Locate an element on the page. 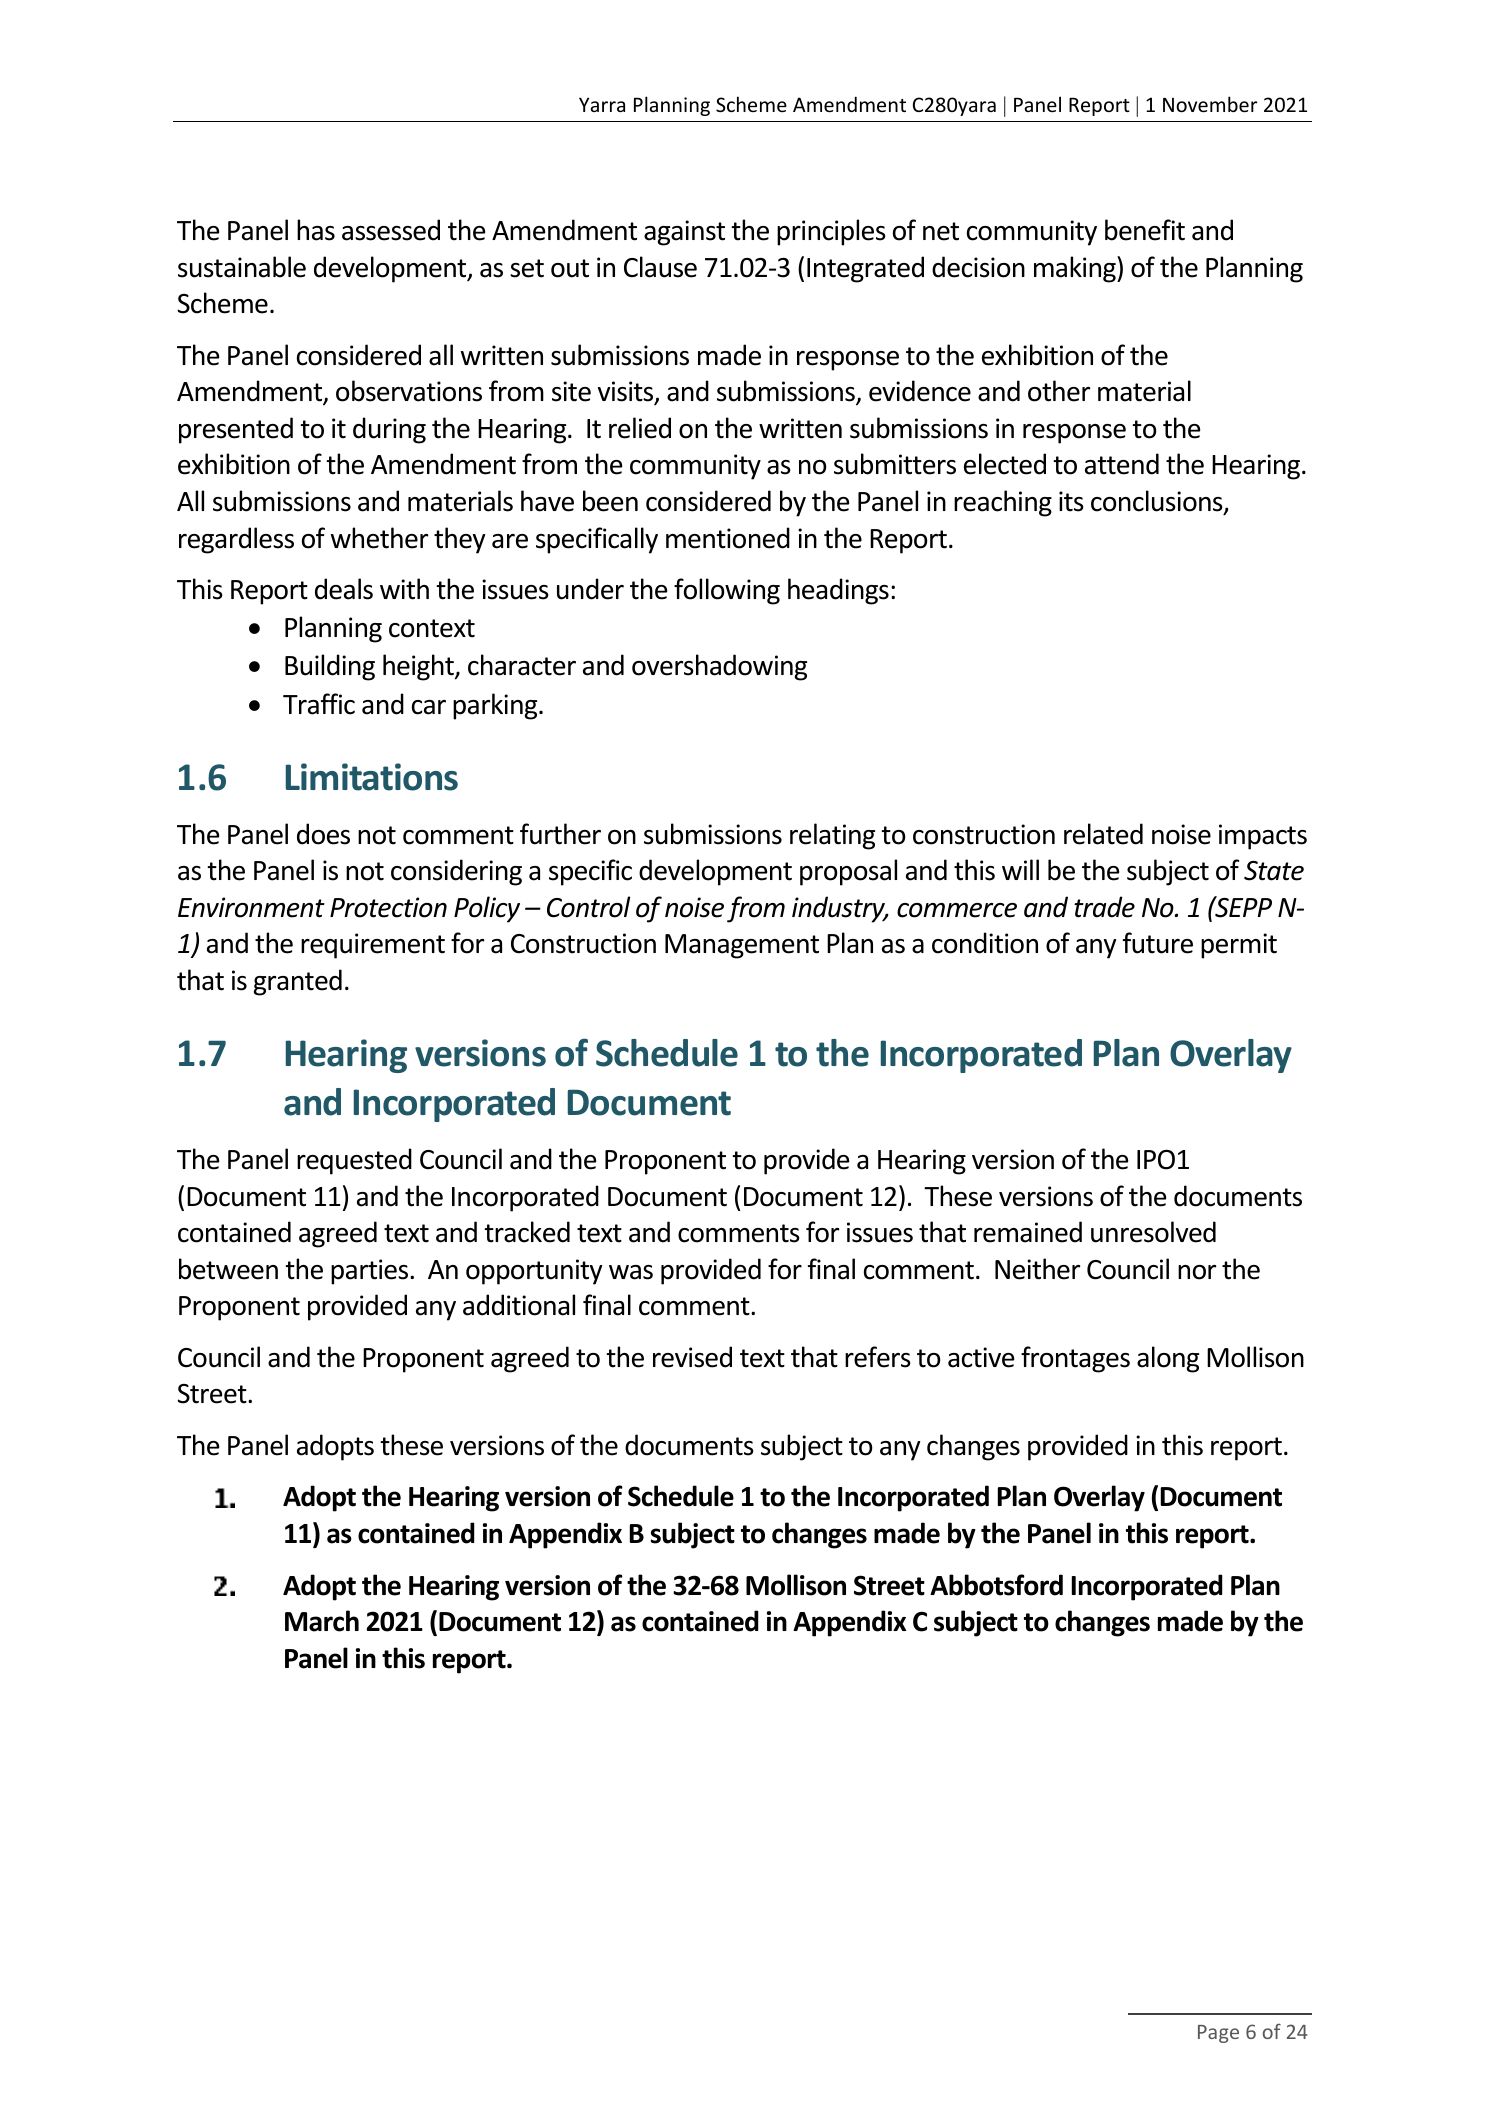 This image has width=1485, height=2101. unresolved is located at coordinates (1153, 1232).
